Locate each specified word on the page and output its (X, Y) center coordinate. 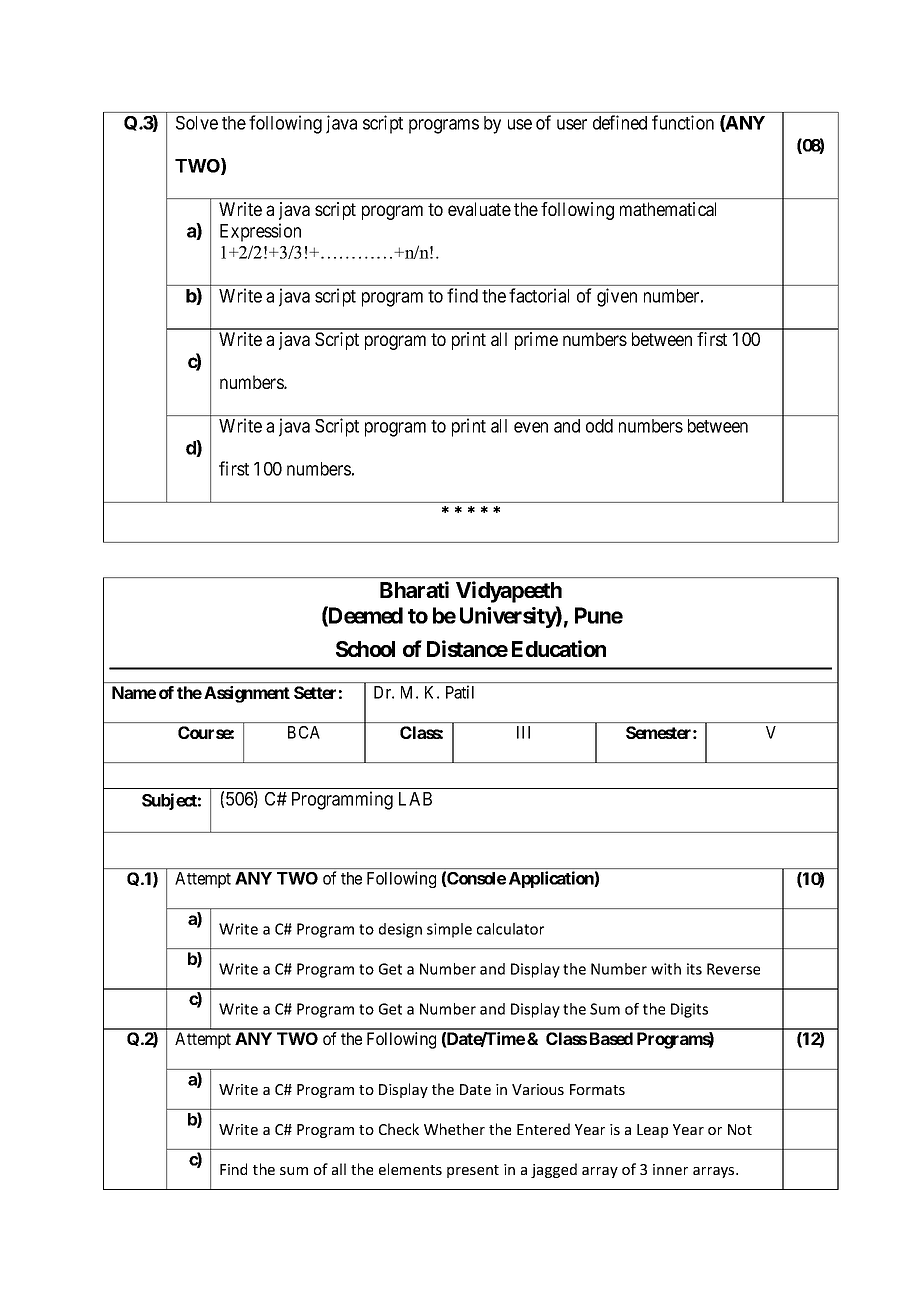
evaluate (479, 209)
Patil (460, 692)
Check (399, 1129)
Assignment (247, 694)
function (683, 122)
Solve (197, 123)
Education (559, 648)
